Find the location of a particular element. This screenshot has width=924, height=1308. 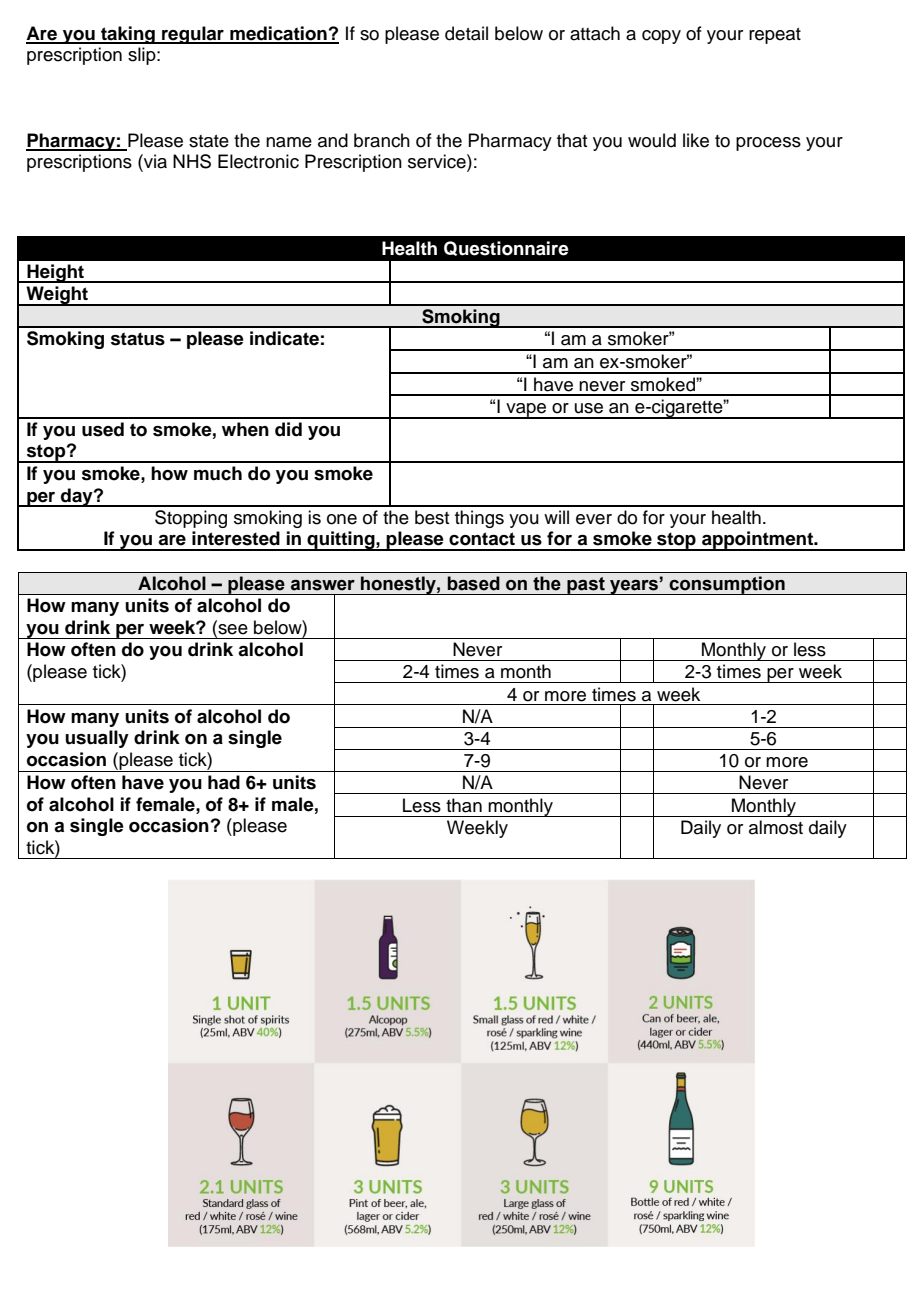

vape is located at coordinates (526, 411).
